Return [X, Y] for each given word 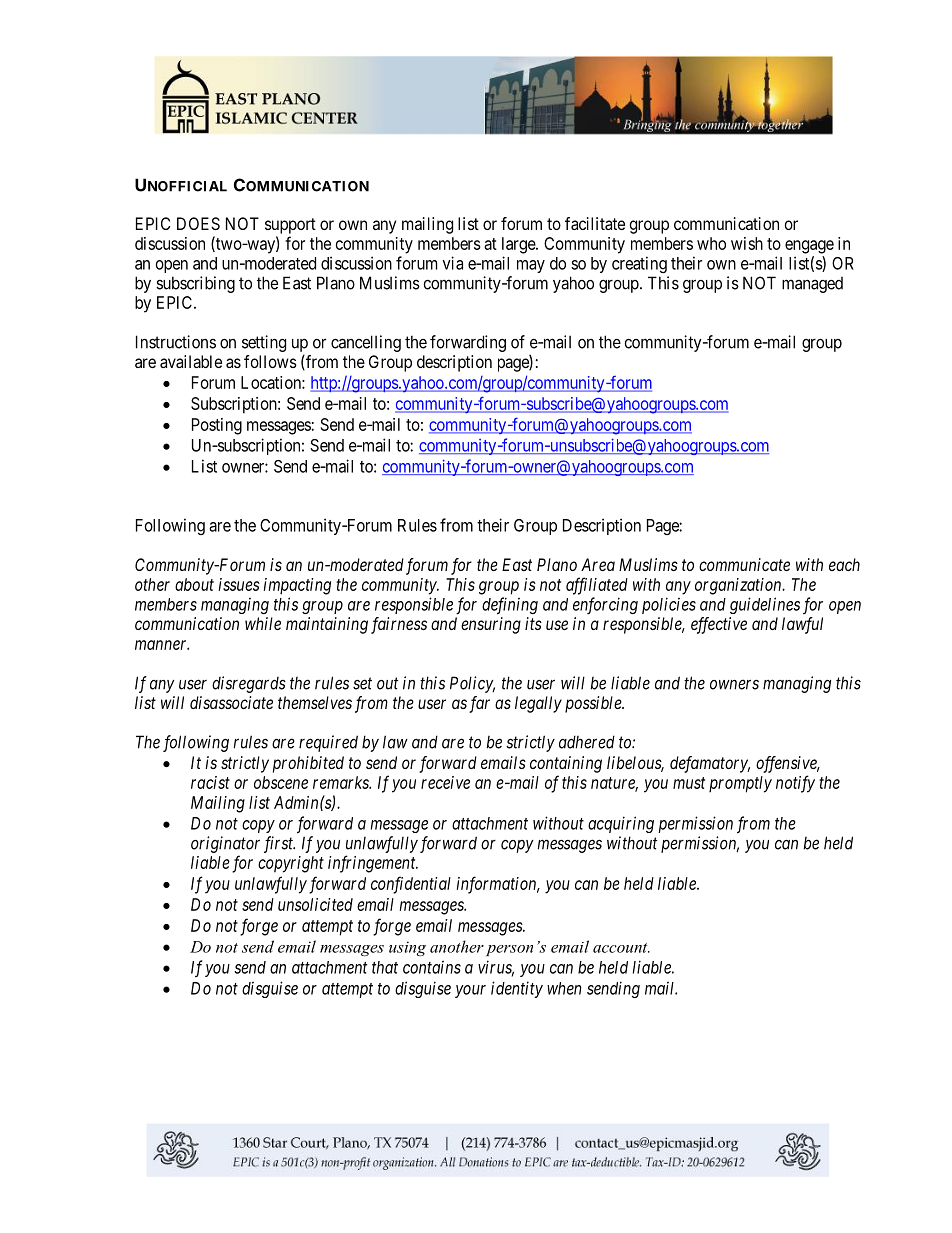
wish [747, 243]
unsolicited [315, 904]
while [263, 623]
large [519, 245]
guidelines [765, 605]
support [290, 226]
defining [510, 606]
